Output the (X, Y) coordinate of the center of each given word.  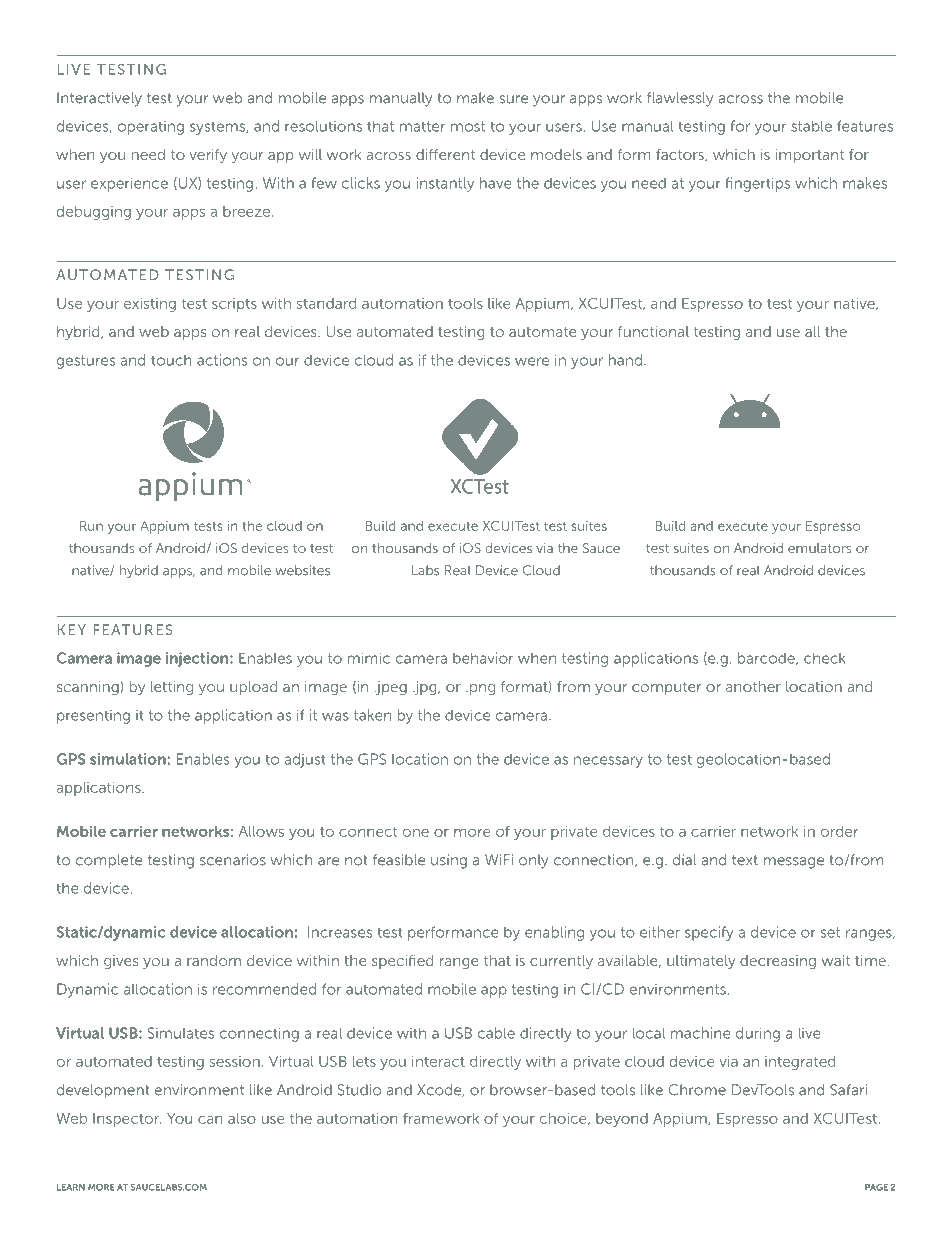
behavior (483, 658)
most (468, 126)
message (794, 863)
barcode (767, 658)
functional (653, 331)
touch (171, 360)
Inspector (127, 1120)
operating (151, 128)
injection (198, 659)
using (449, 861)
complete (109, 861)
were (532, 361)
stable (811, 126)
